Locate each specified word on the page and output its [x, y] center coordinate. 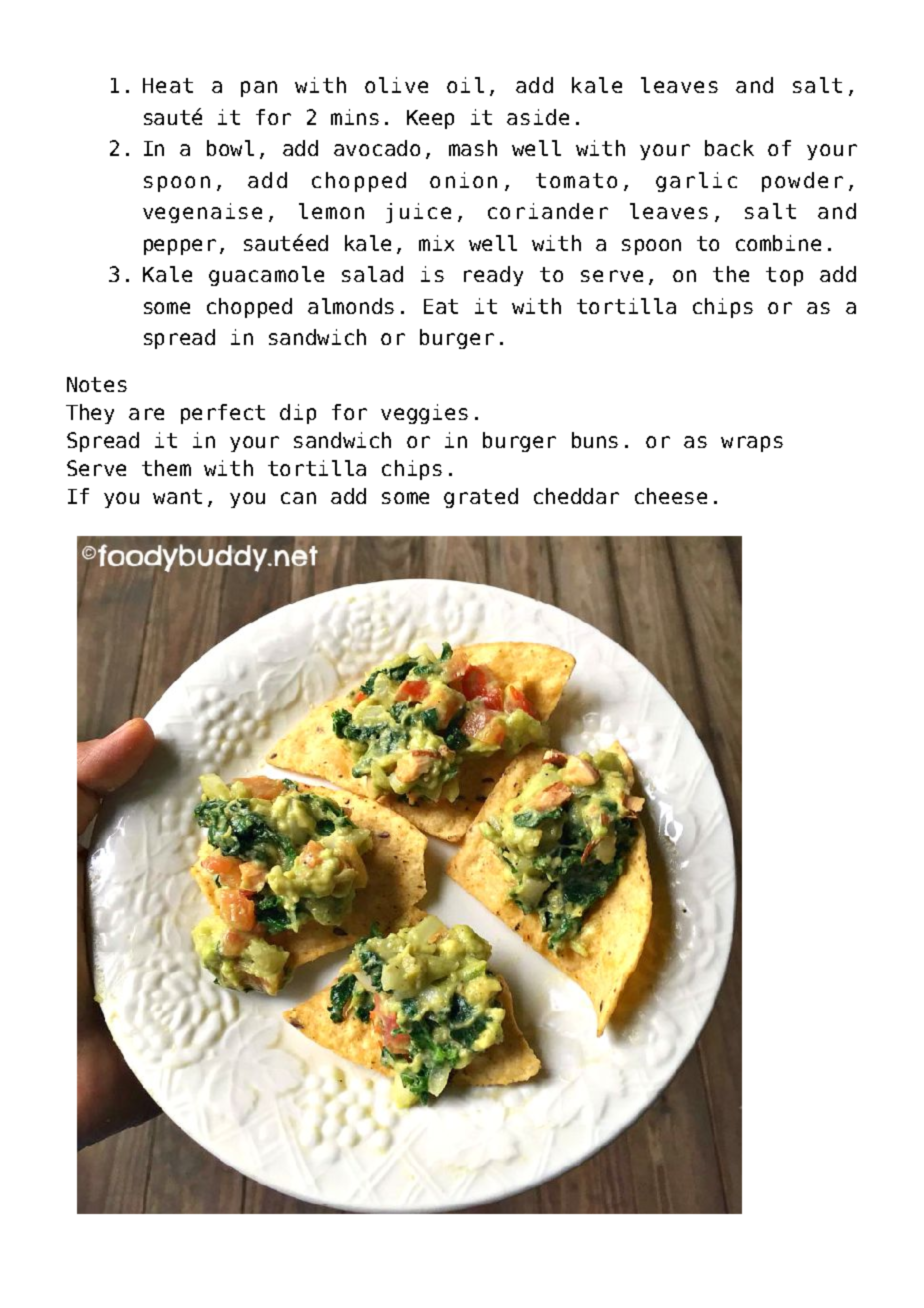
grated [481, 498]
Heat [168, 85]
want [177, 496]
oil [465, 85]
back [729, 148]
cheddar [576, 496]
